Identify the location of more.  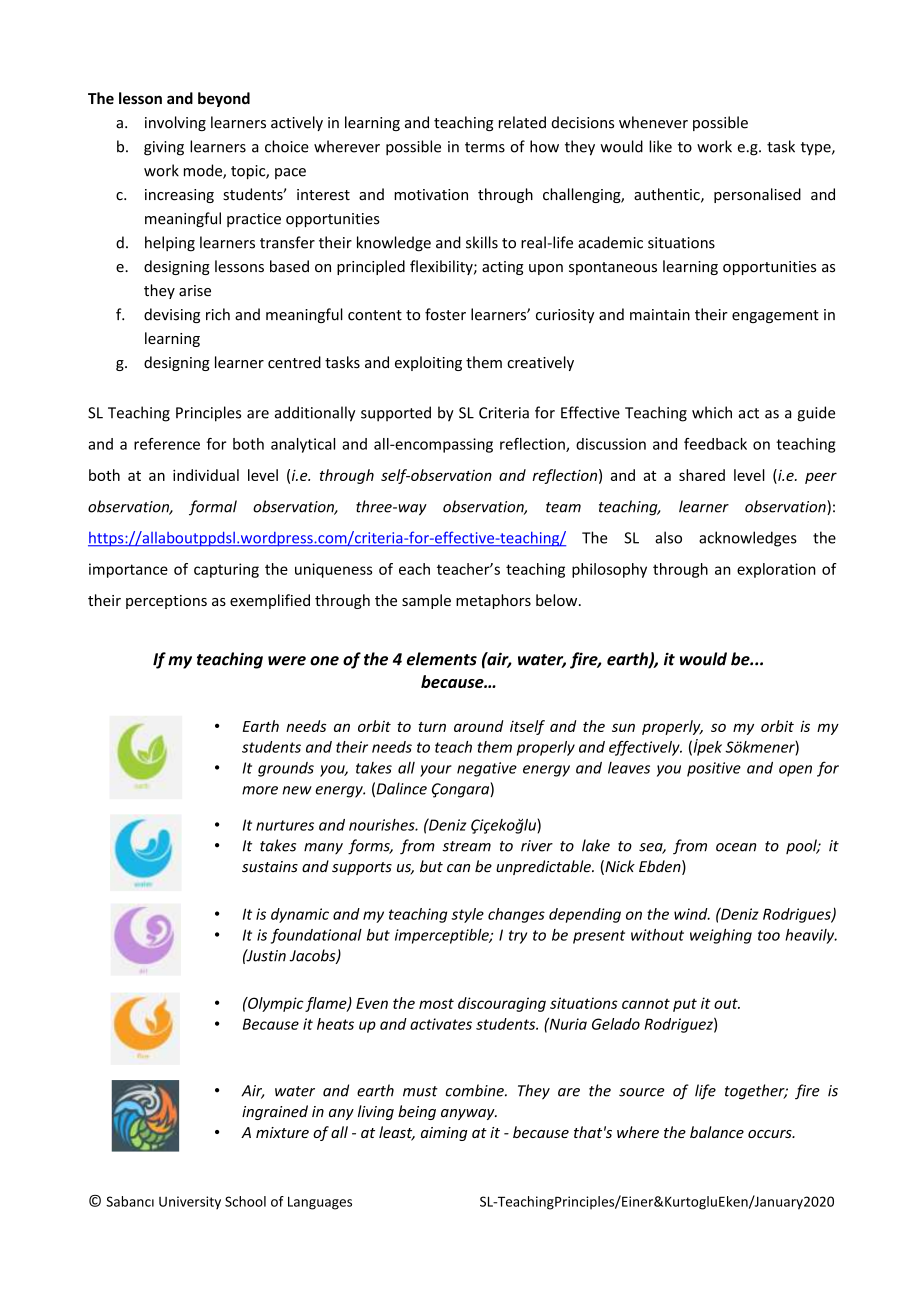
(260, 790).
